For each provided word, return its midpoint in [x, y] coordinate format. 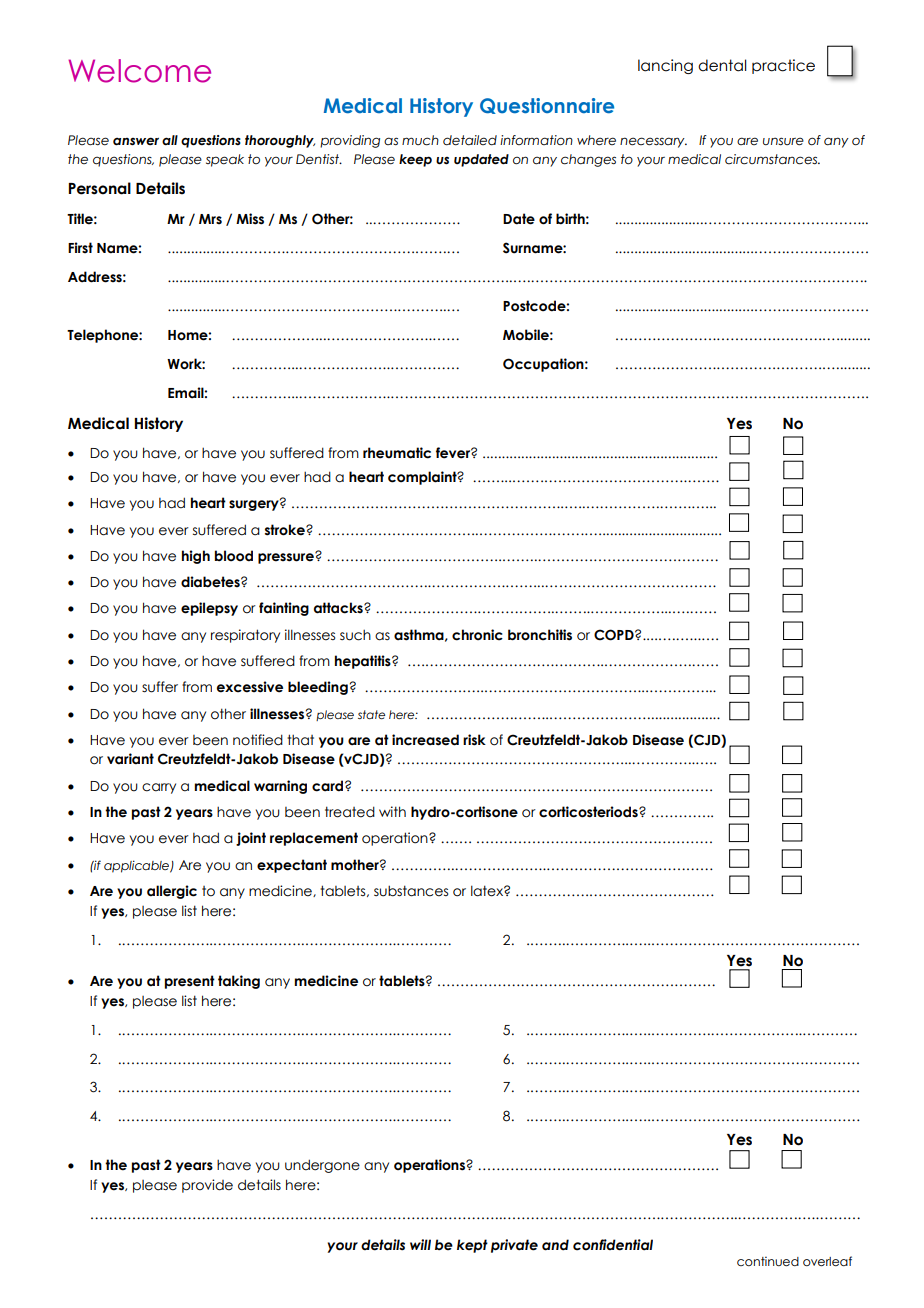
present [190, 982]
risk [474, 740]
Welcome [139, 71]
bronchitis [540, 635]
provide [207, 1186]
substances [411, 891]
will [420, 1244]
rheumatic [397, 453]
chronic [477, 635]
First [80, 247]
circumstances [772, 159]
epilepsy [209, 609]
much [420, 140]
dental [722, 65]
